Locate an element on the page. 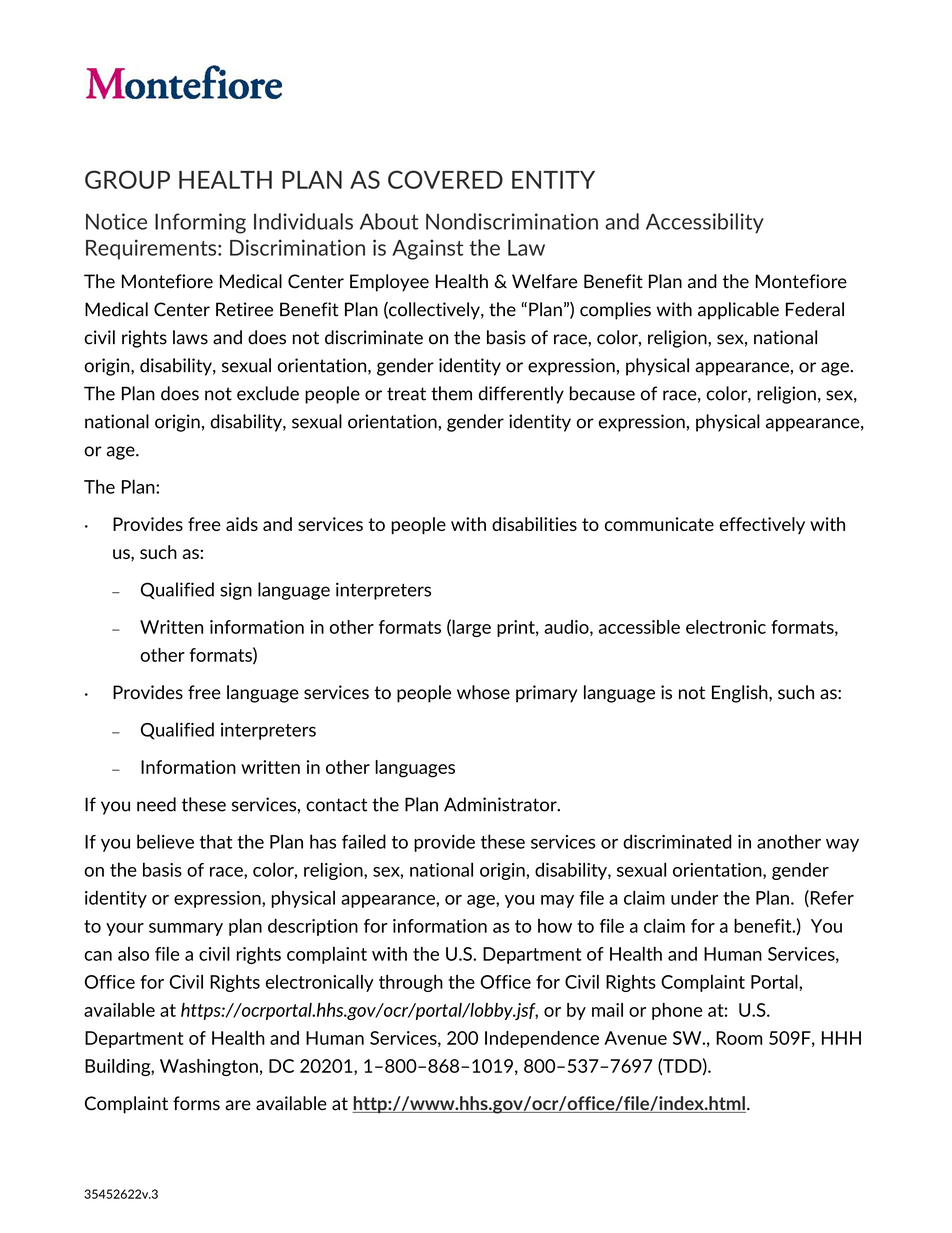  whose is located at coordinates (483, 692).
